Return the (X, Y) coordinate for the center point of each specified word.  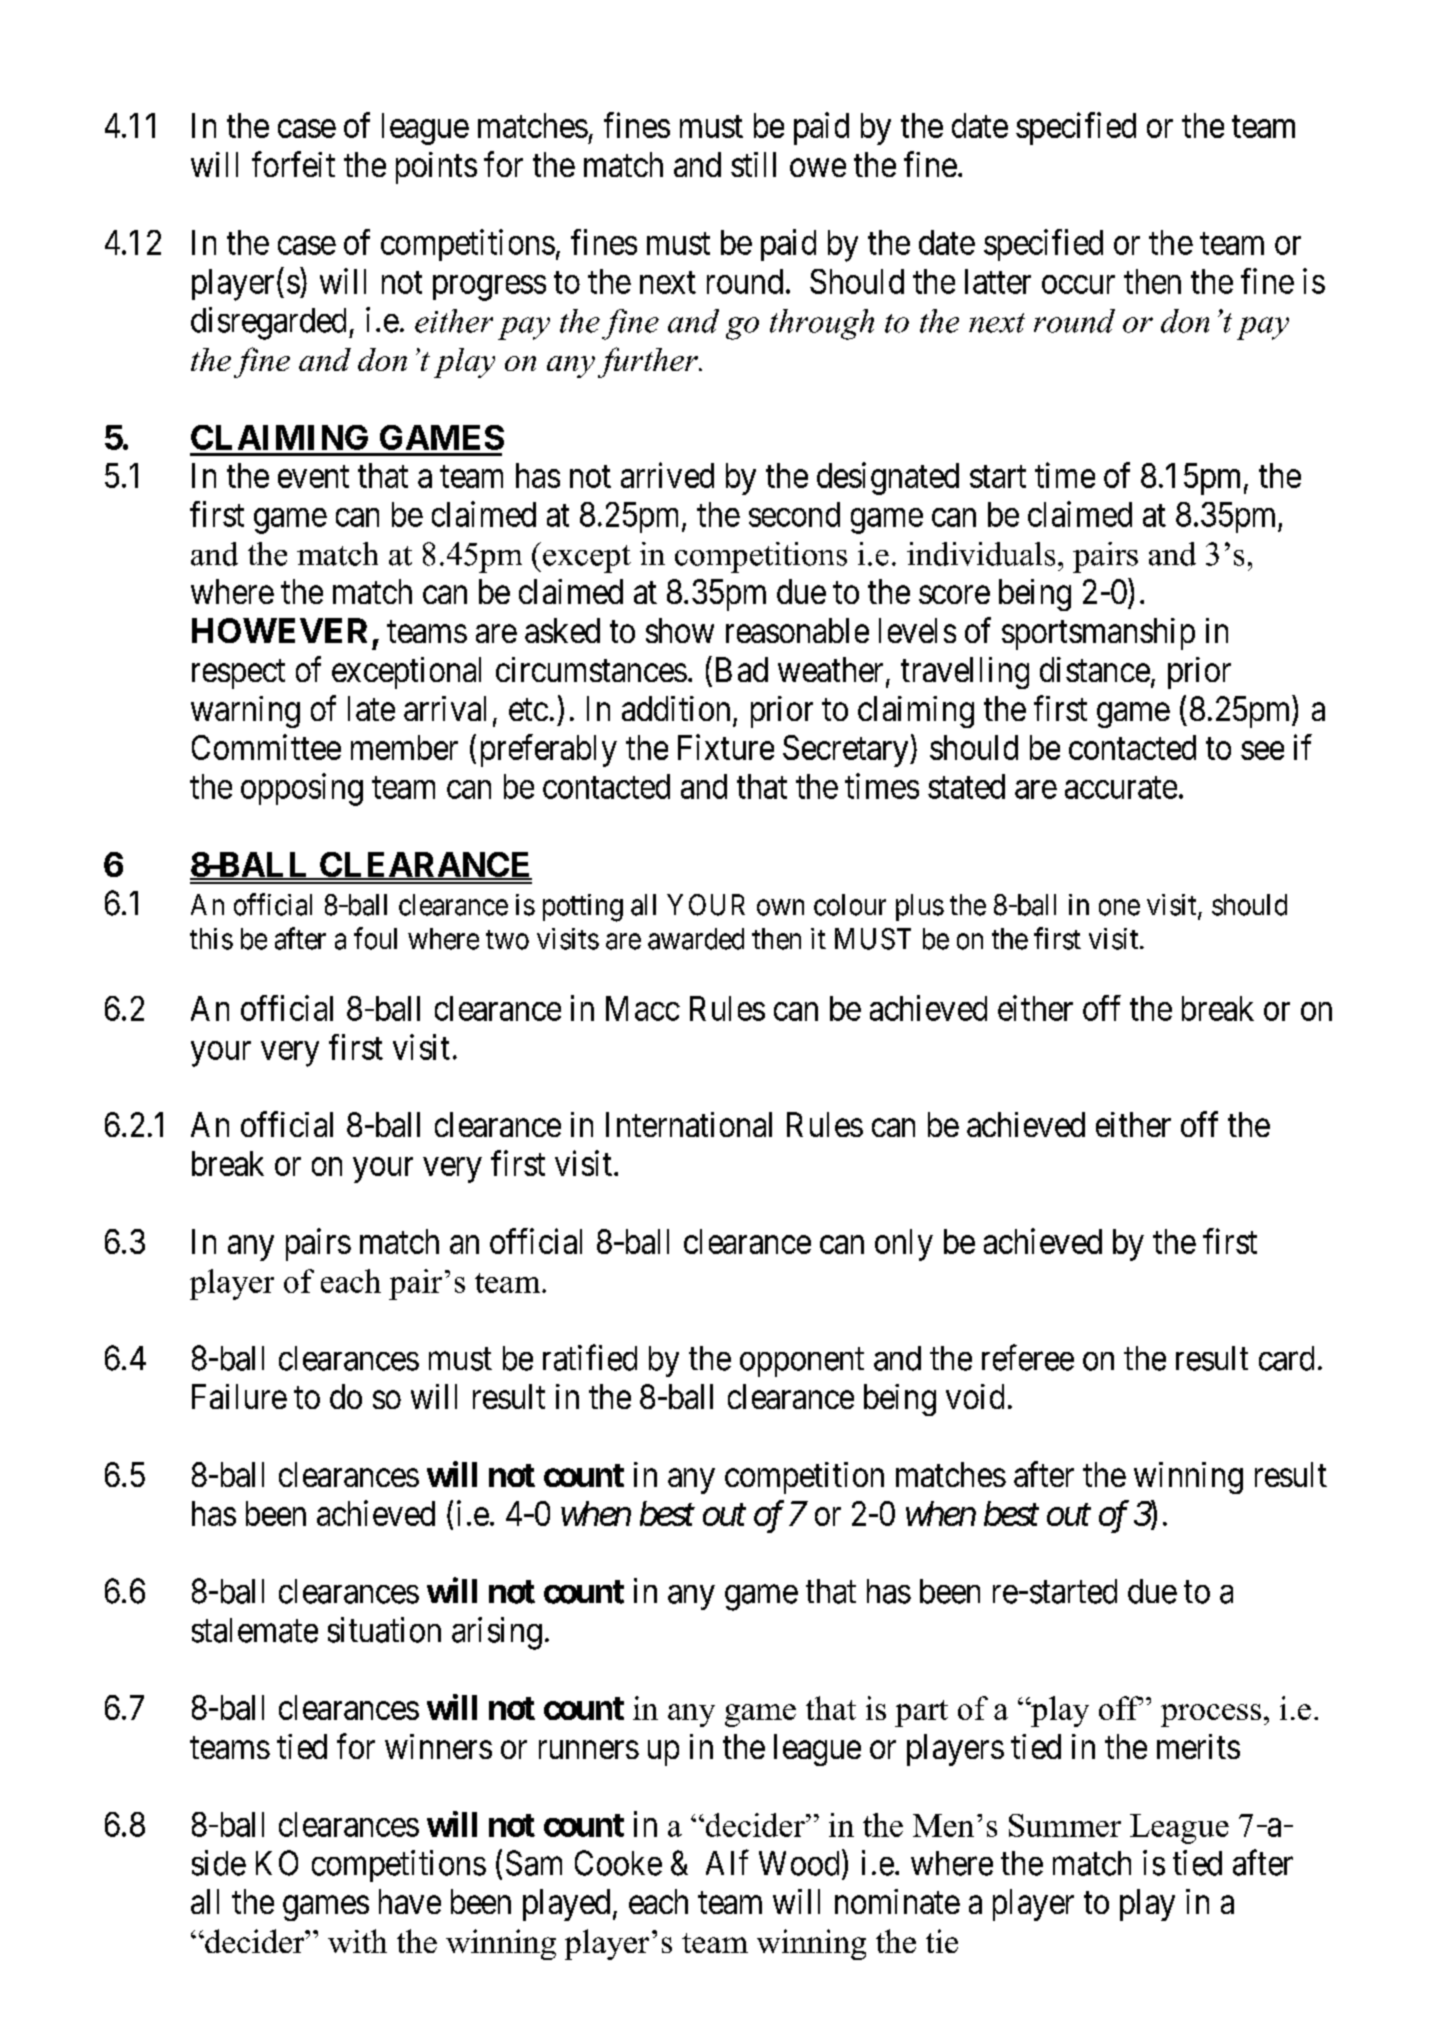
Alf (727, 1862)
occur (1078, 284)
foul (375, 938)
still (753, 164)
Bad (742, 669)
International (689, 1124)
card (1286, 1358)
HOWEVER (279, 630)
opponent (802, 1362)
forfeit (293, 164)
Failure (239, 1396)
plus (920, 907)
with (357, 1941)
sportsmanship (1098, 634)
